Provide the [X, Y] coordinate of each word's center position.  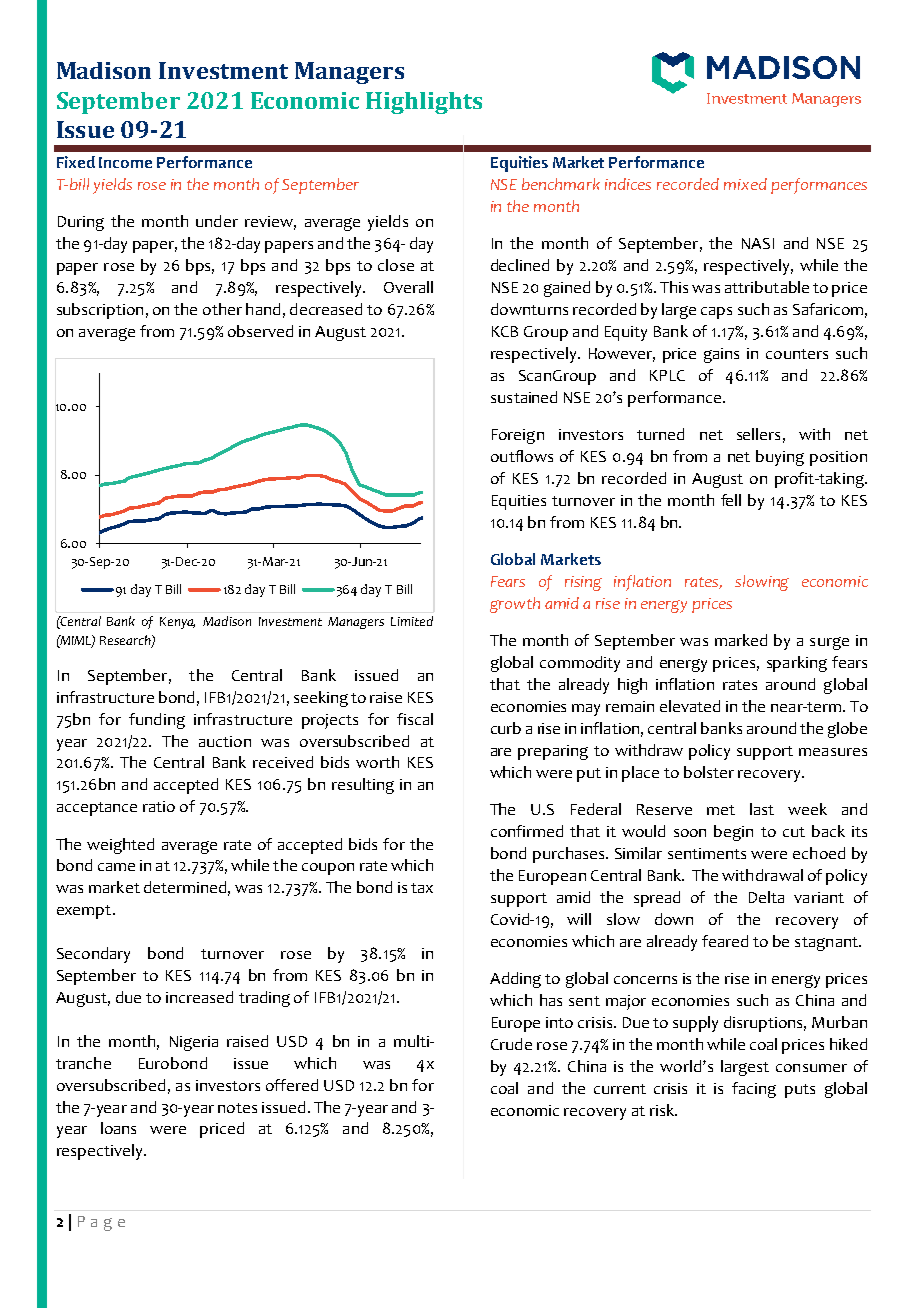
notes [237, 1108]
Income [125, 162]
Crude [511, 1044]
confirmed [527, 831]
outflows [522, 456]
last [762, 809]
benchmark [561, 184]
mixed [745, 184]
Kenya [177, 623]
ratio [159, 806]
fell [731, 500]
